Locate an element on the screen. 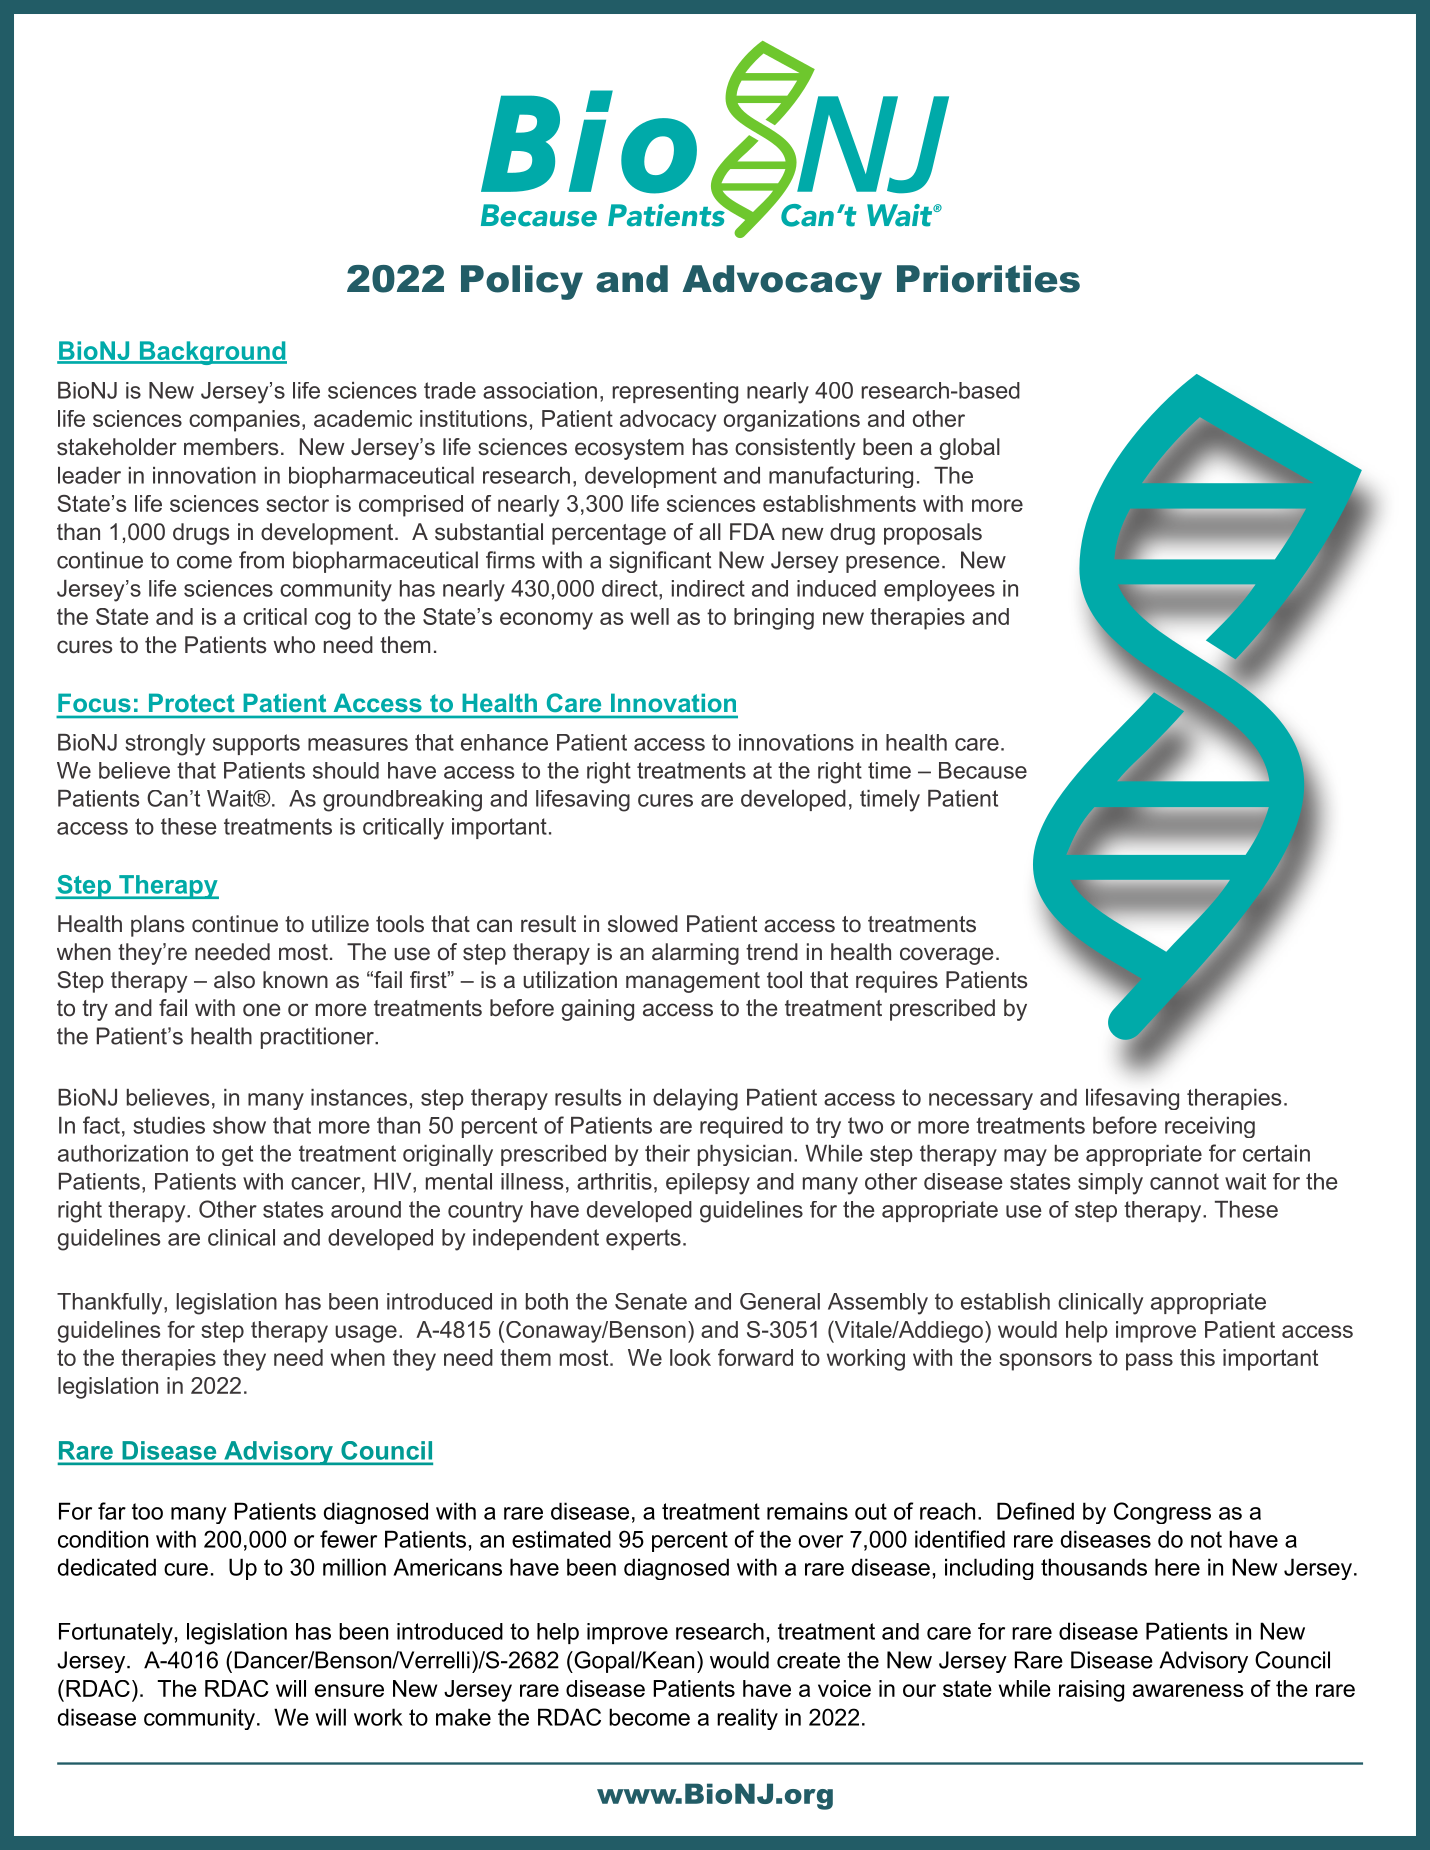 Image resolution: width=1430 pixels, height=1850 pixels. management is located at coordinates (693, 982).
